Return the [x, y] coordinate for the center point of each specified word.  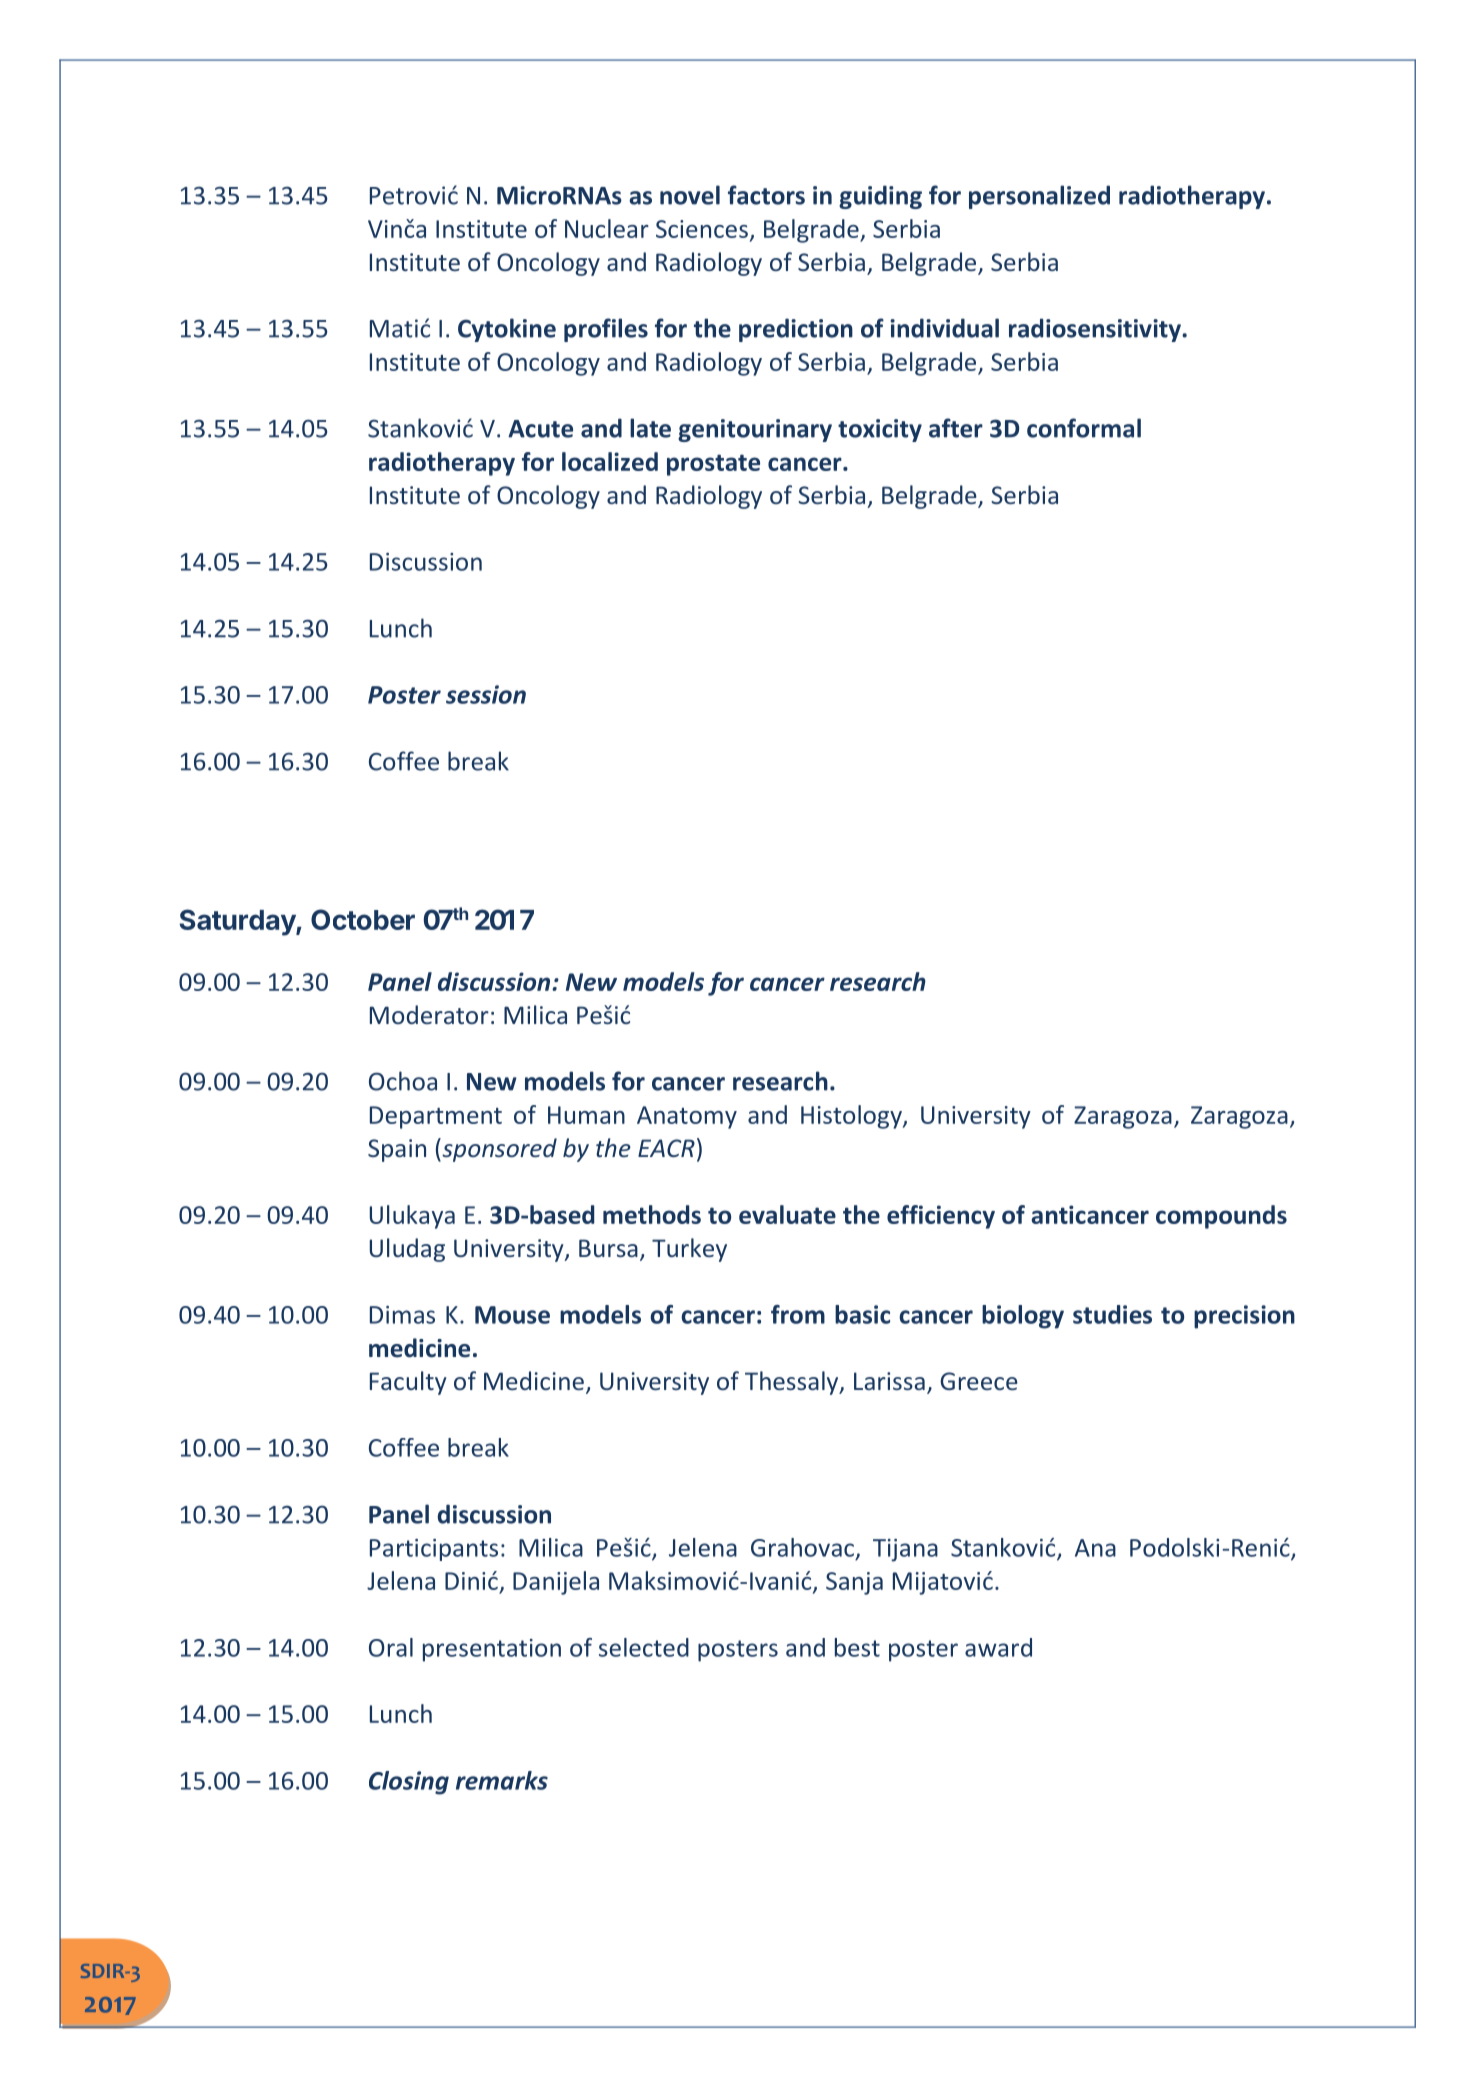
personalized [1039, 197]
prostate [713, 465]
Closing [409, 1783]
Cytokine [507, 330]
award [998, 1647]
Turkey [689, 1250]
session [486, 694]
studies [1112, 1314]
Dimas [402, 1315]
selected [644, 1647]
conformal [1084, 428]
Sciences [702, 229]
